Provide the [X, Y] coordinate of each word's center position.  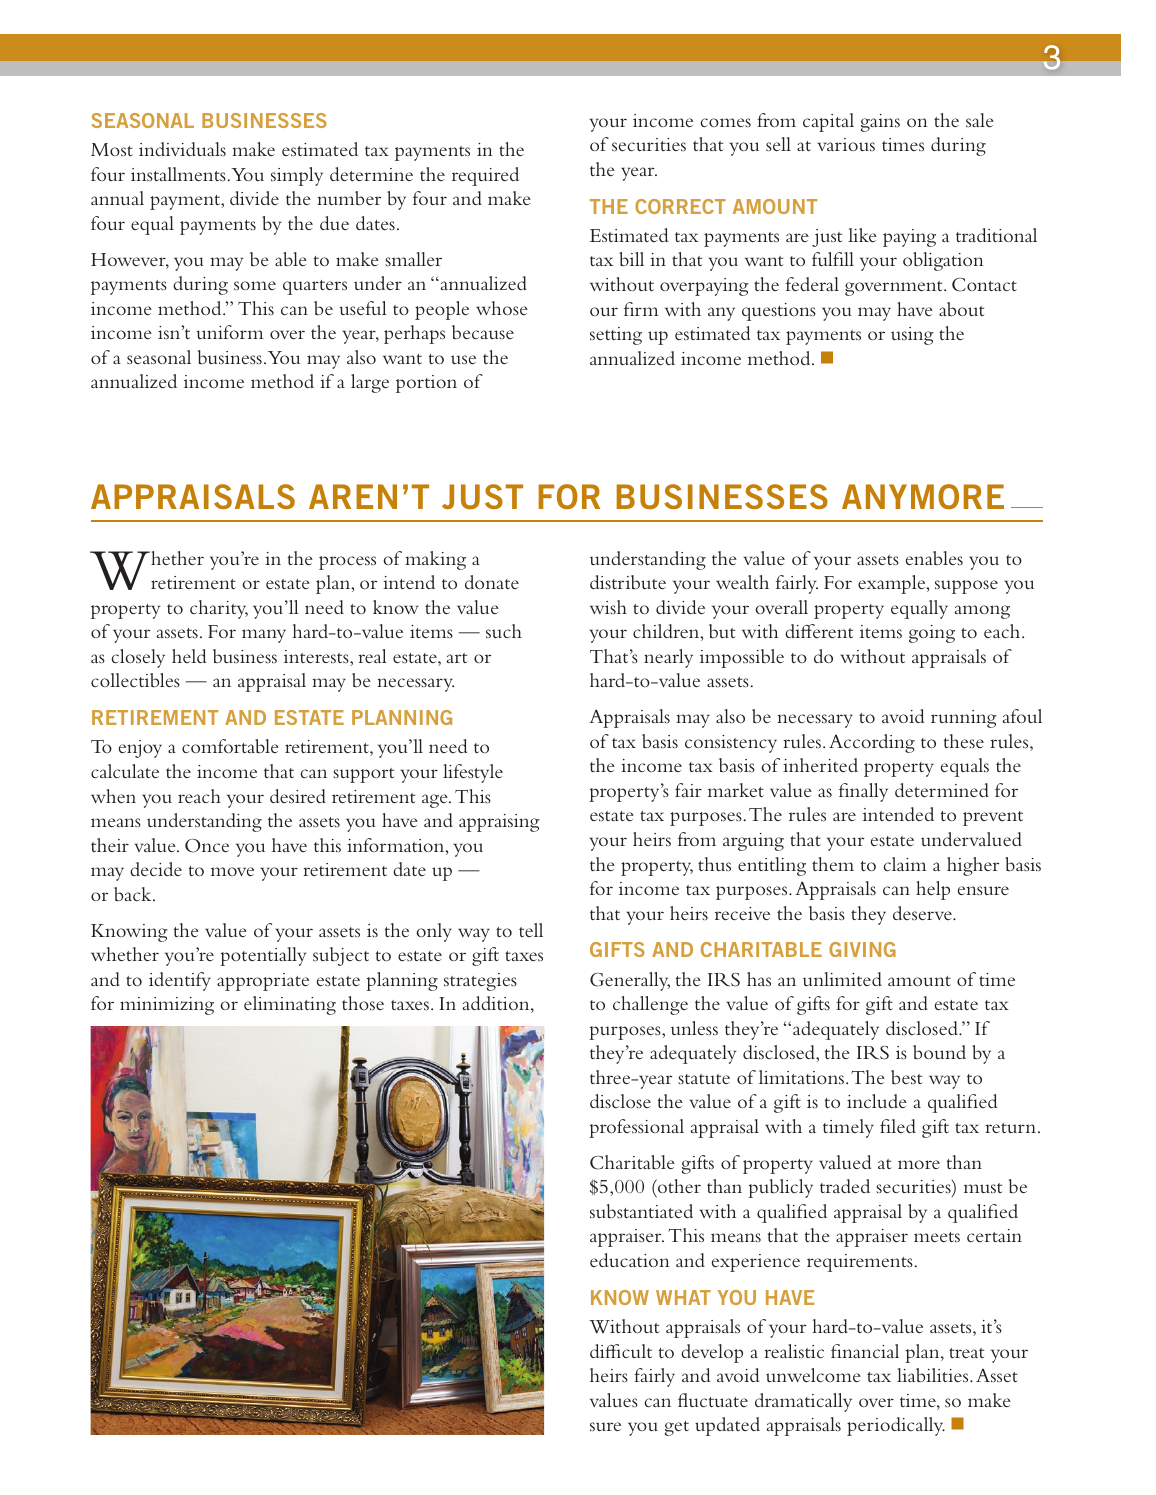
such [504, 631]
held [189, 656]
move [232, 871]
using [912, 336]
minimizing [167, 1006]
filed [898, 1126]
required [485, 176]
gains [880, 123]
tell [531, 930]
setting [616, 336]
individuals [182, 149]
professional [636, 1128]
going [932, 634]
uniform [230, 332]
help [933, 890]
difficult [621, 1351]
